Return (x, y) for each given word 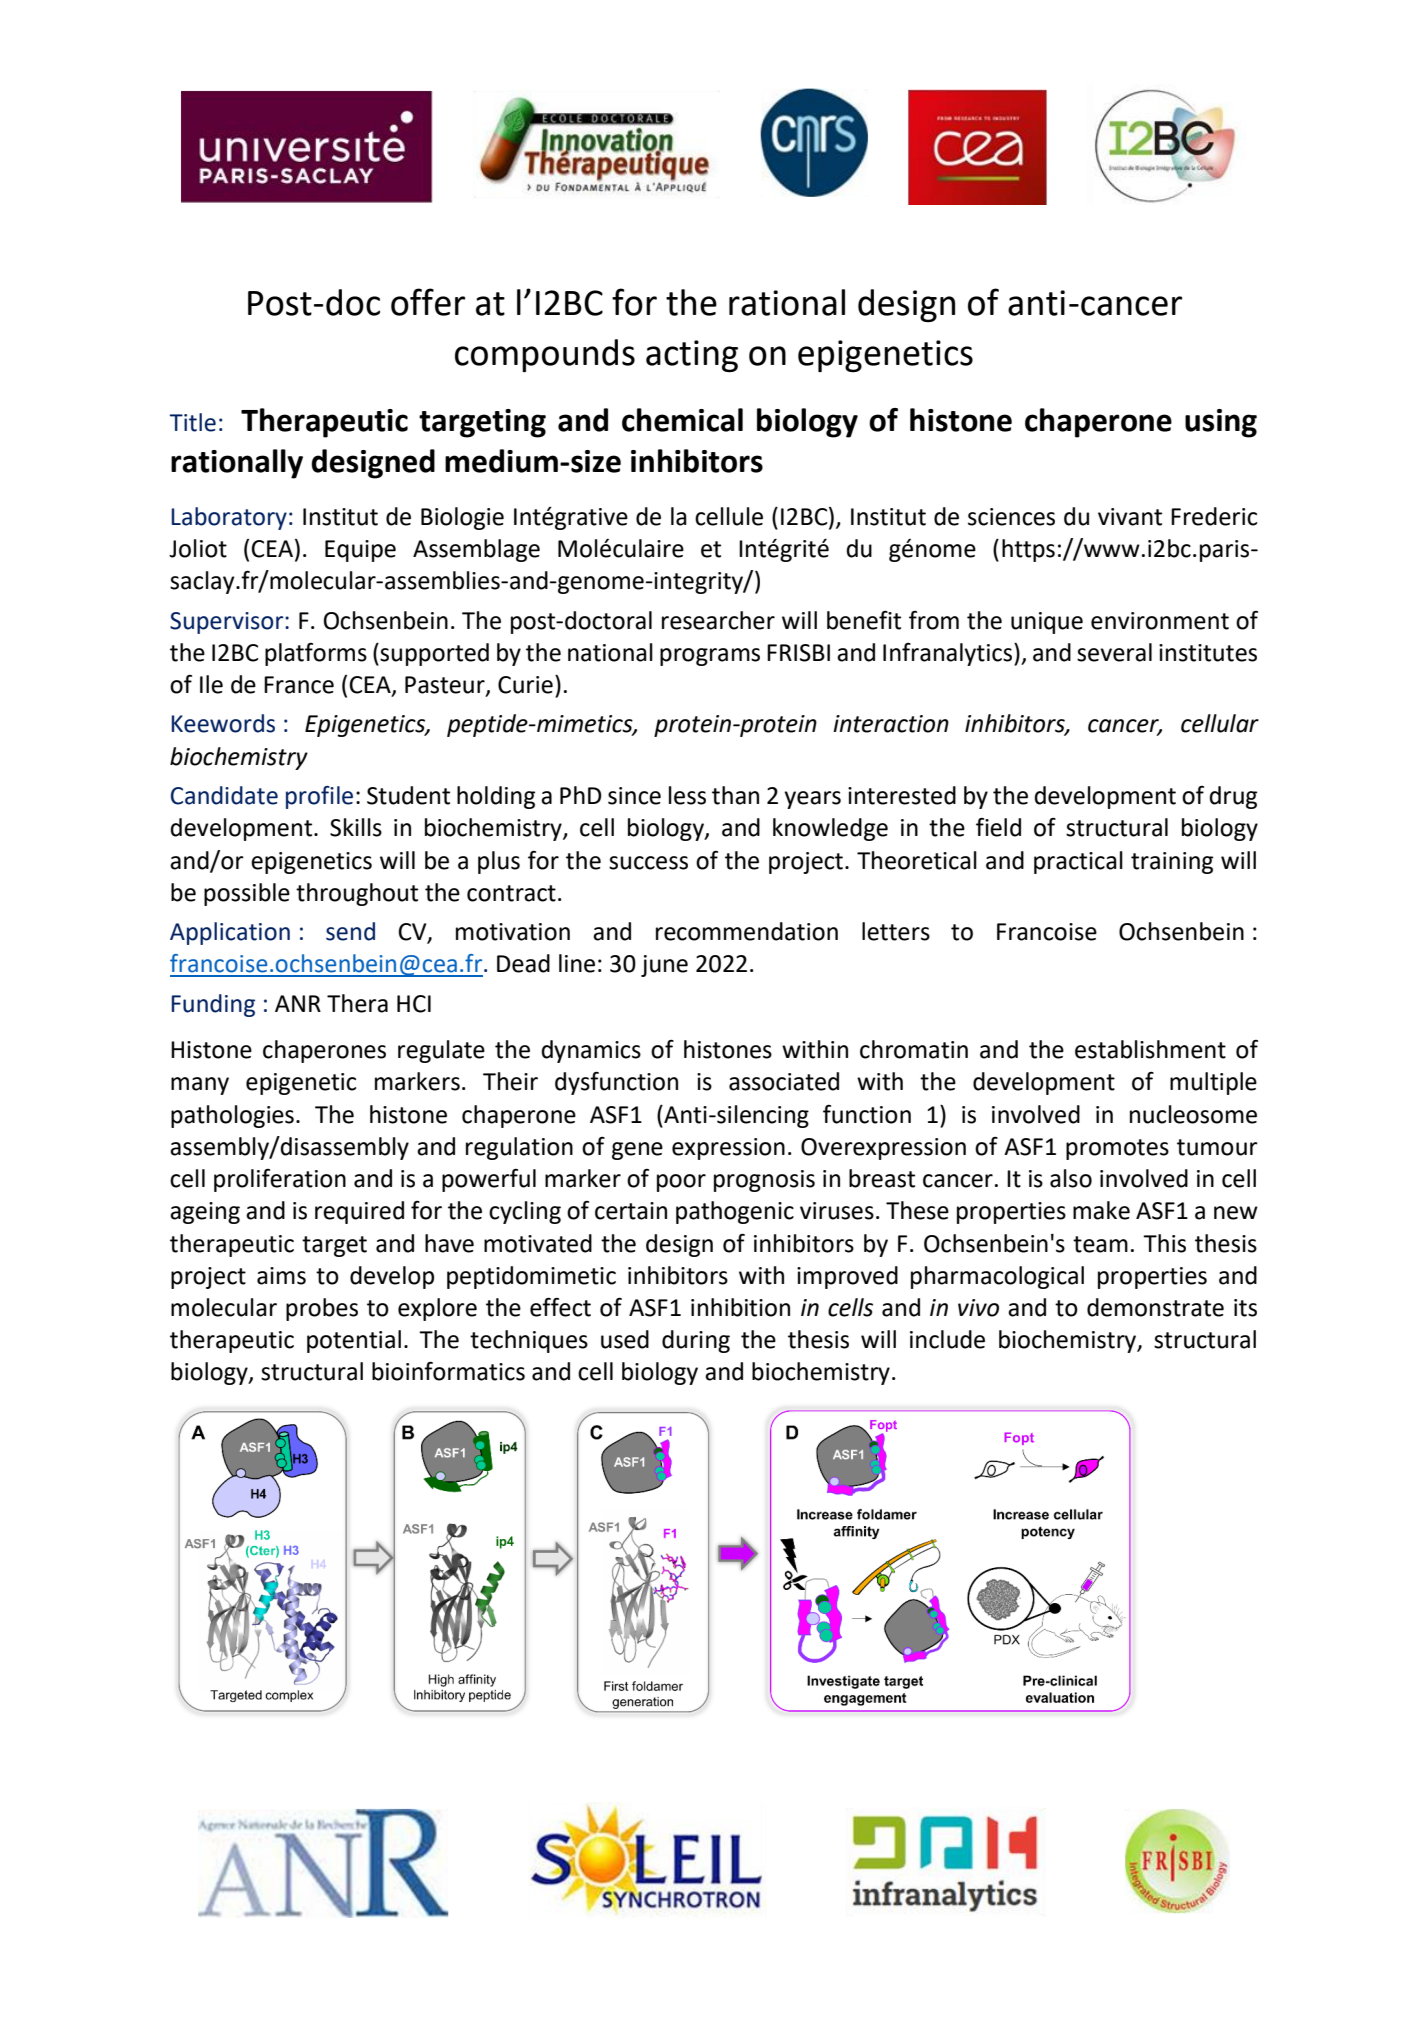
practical (1078, 862)
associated (784, 1081)
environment (1160, 621)
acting (692, 356)
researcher (718, 620)
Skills (356, 827)
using (1221, 423)
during (696, 1341)
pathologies (232, 1116)
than (735, 795)
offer (428, 302)
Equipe (360, 551)
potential (354, 1341)
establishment (1150, 1049)
